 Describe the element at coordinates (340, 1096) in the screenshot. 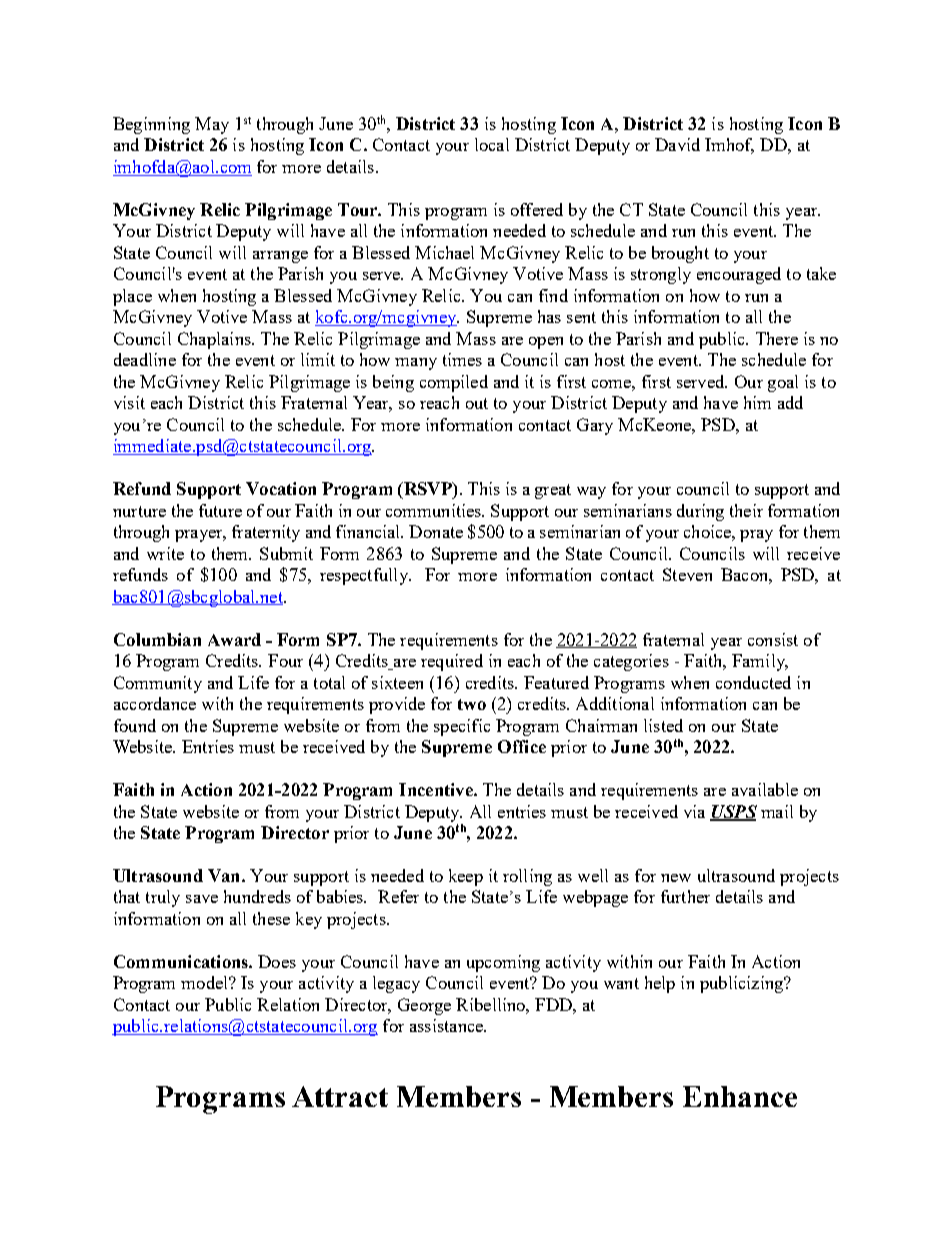

I see `Attract` at that location.
